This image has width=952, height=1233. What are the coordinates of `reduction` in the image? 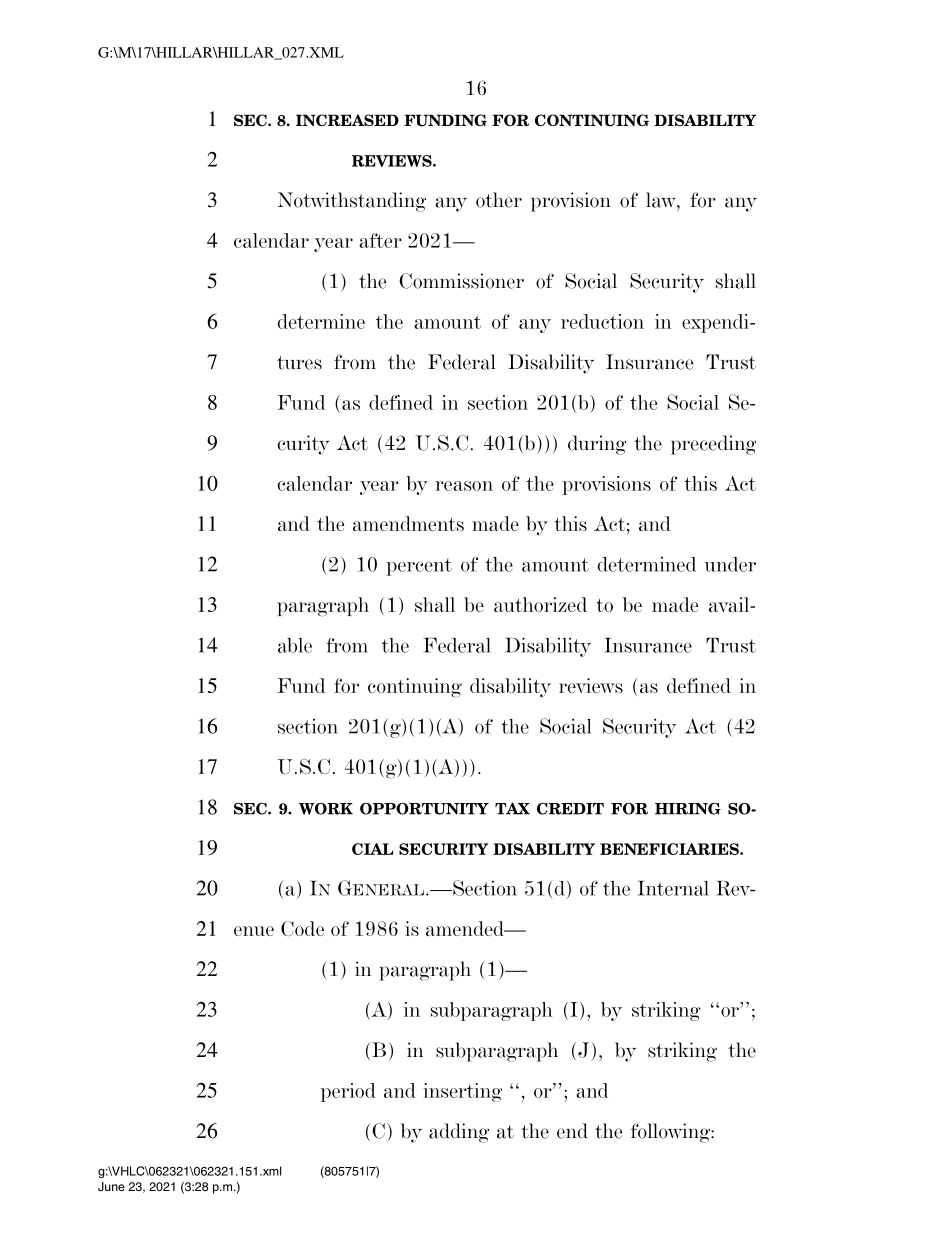 It's located at (602, 321).
